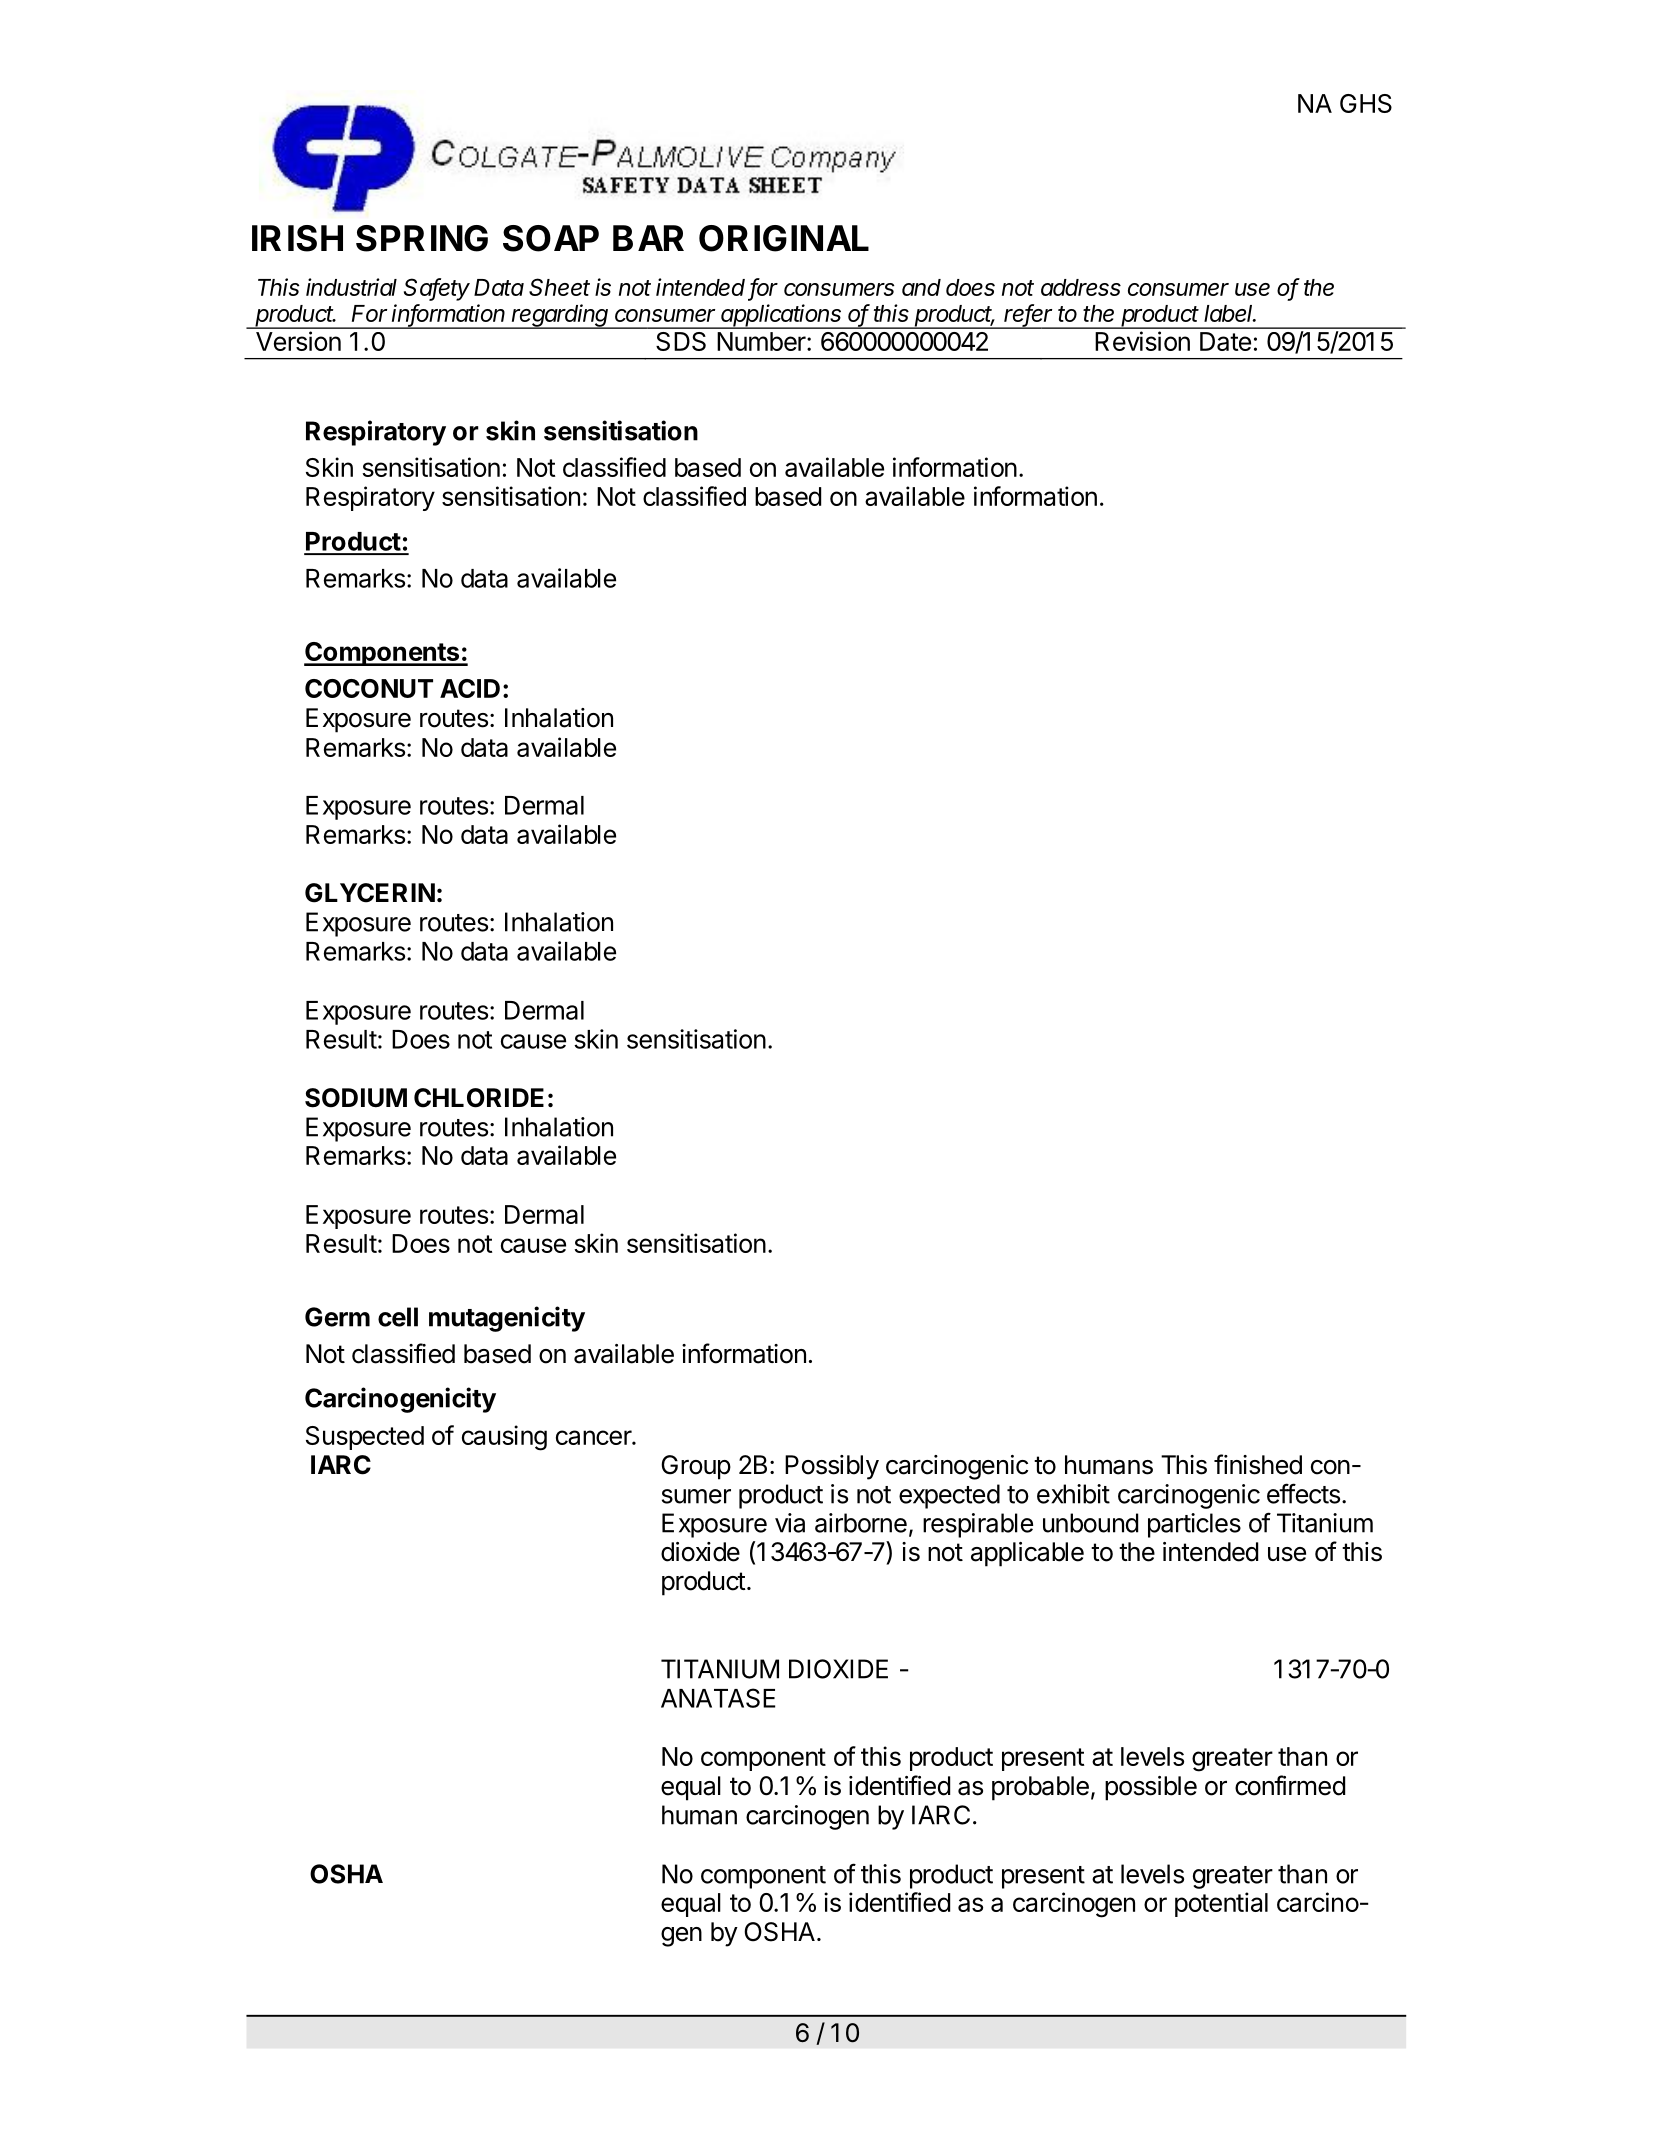 Image resolution: width=1654 pixels, height=2140 pixels. What do you see at coordinates (470, 688) in the document?
I see `ACID` at bounding box center [470, 688].
